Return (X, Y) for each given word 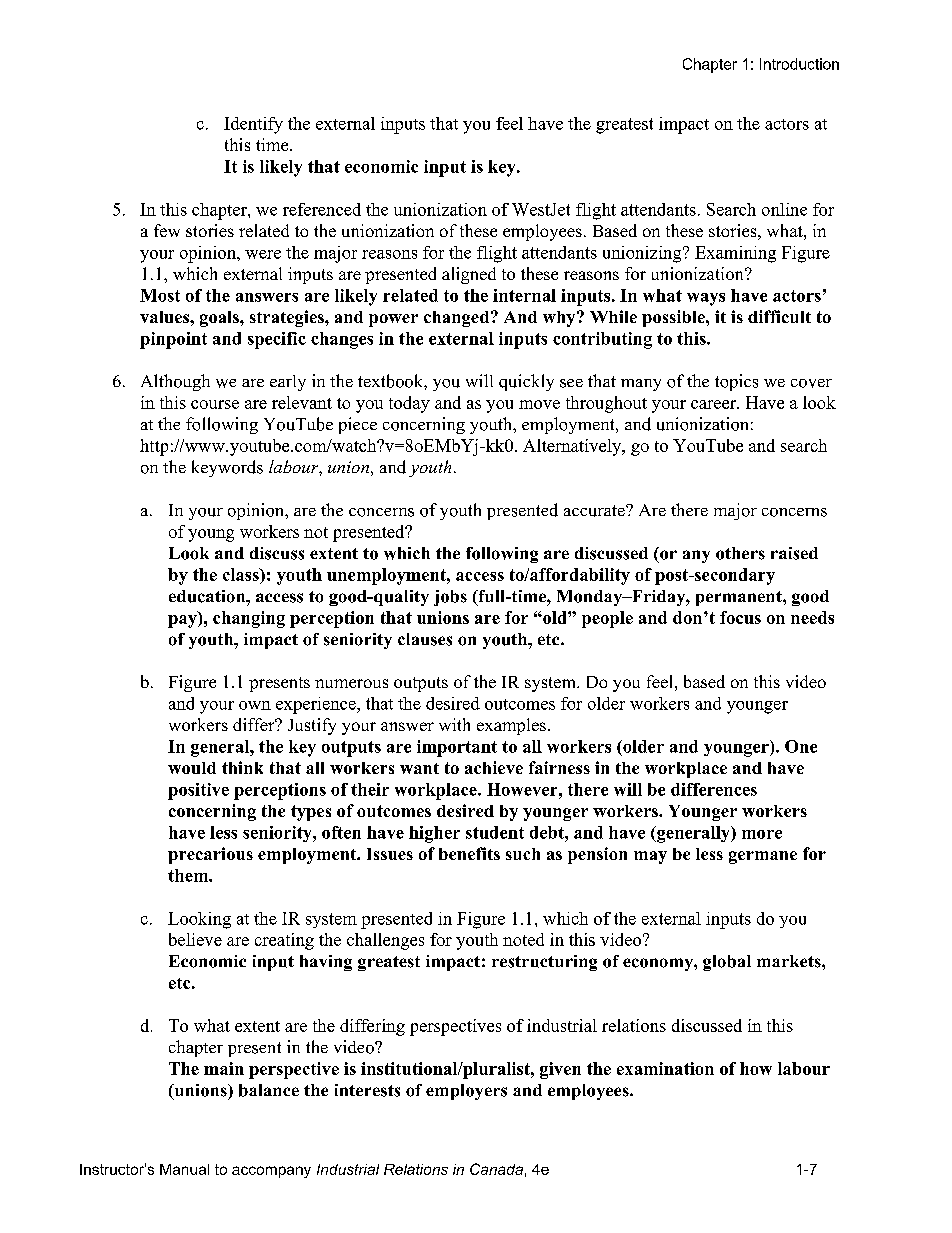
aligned (469, 275)
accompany (271, 1172)
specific (277, 340)
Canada (496, 1169)
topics (736, 382)
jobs (450, 598)
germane (763, 857)
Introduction (799, 64)
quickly (526, 382)
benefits (469, 853)
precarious (210, 855)
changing (249, 619)
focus (740, 617)
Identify (253, 125)
